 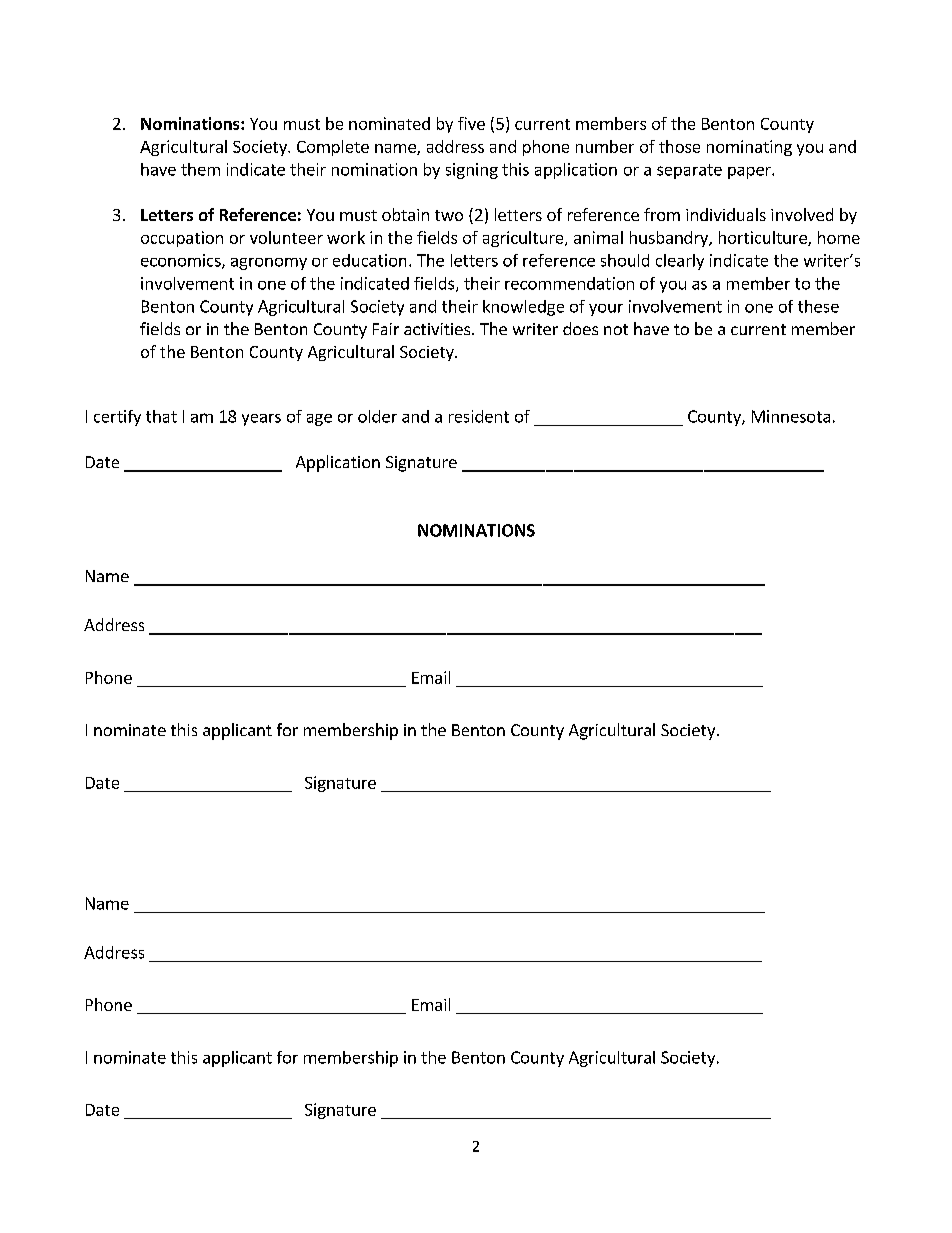 What do you see at coordinates (818, 306) in the page?
I see `these` at bounding box center [818, 306].
